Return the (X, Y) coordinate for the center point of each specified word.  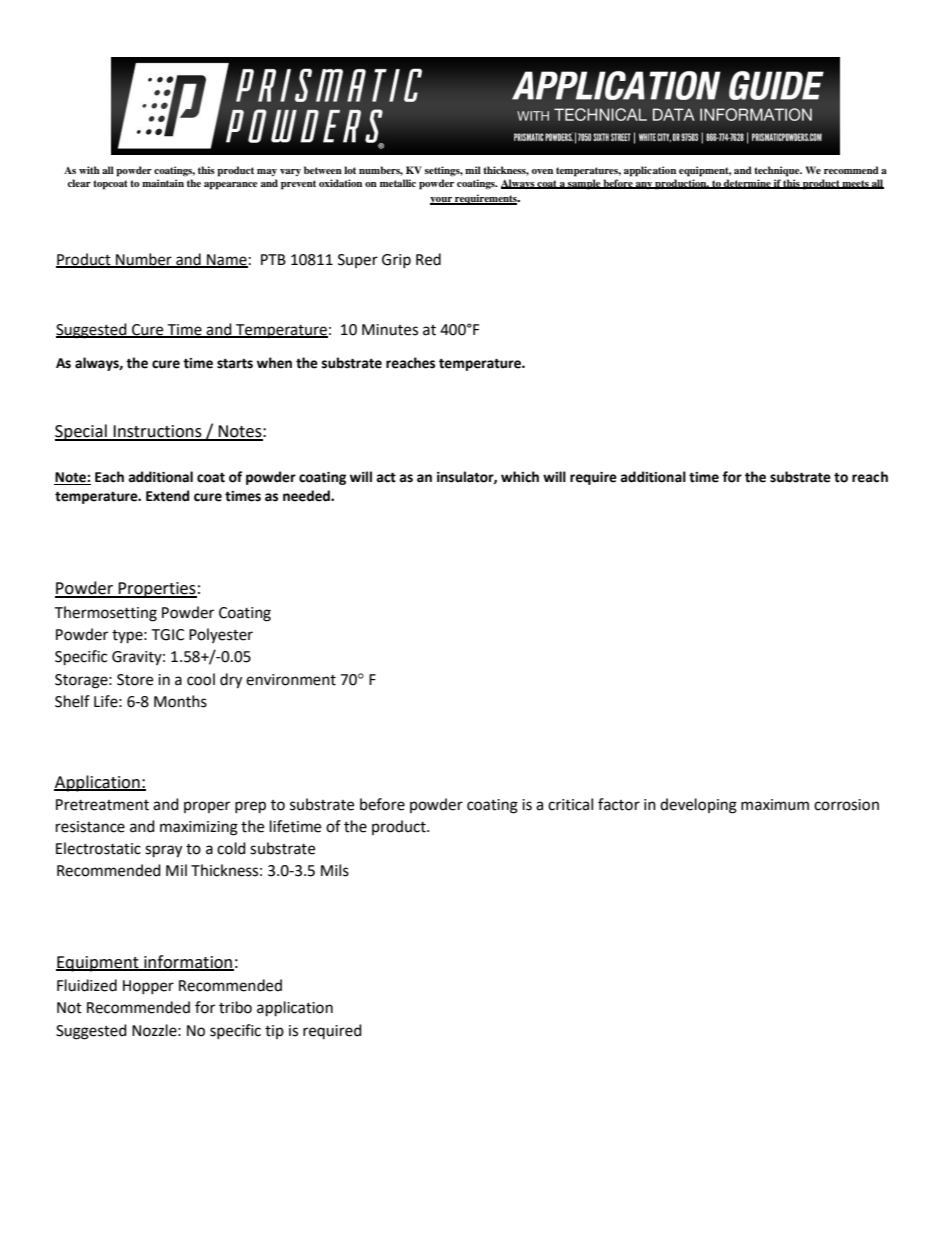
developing (698, 806)
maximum (775, 805)
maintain (163, 183)
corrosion (846, 805)
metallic (398, 183)
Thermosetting (105, 614)
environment (291, 680)
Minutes (390, 330)
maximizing (199, 828)
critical (570, 804)
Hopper (148, 987)
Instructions (157, 432)
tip (274, 1032)
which (520, 477)
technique (778, 171)
